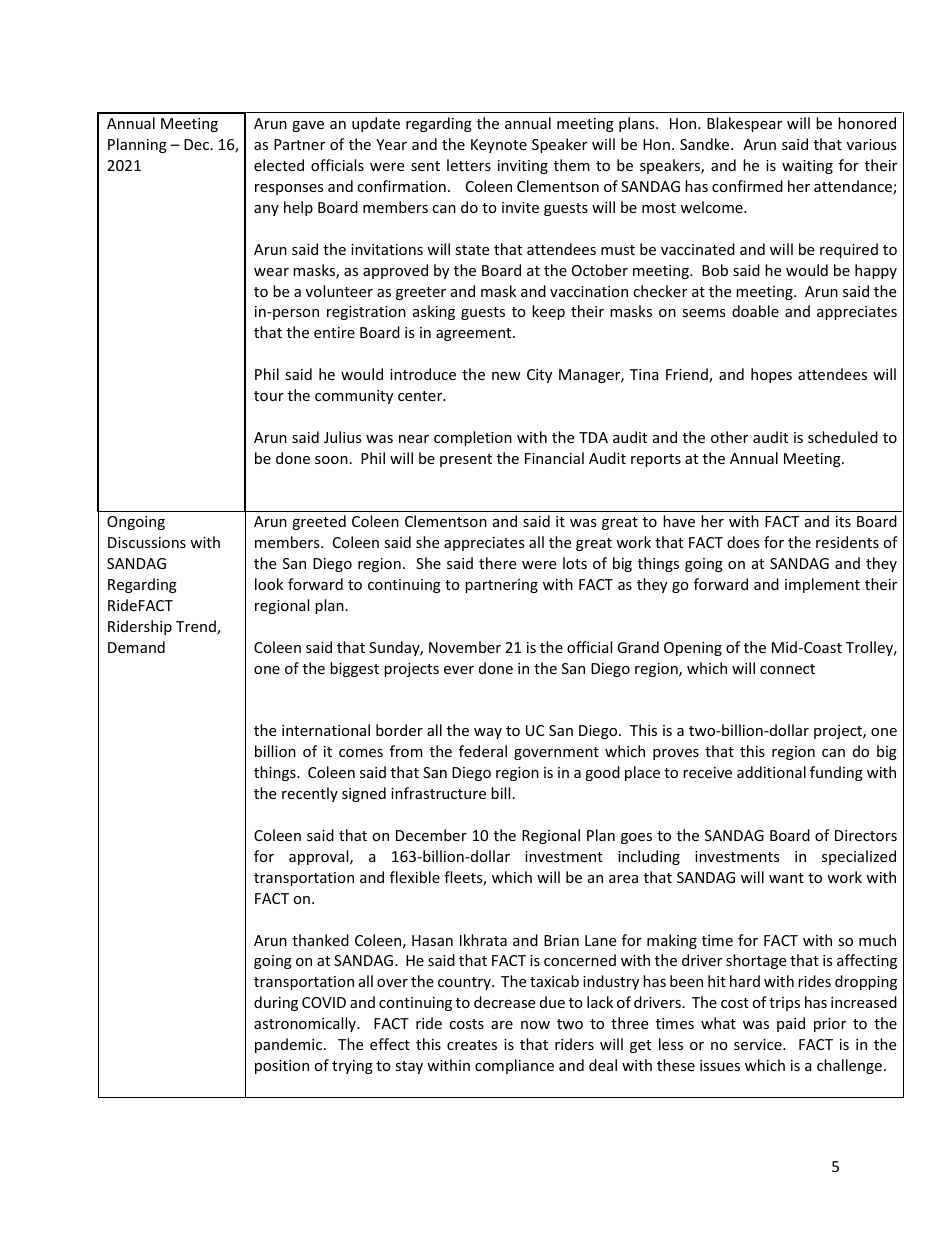  Describe the element at coordinates (290, 1045) in the document. I see `pandemic` at that location.
